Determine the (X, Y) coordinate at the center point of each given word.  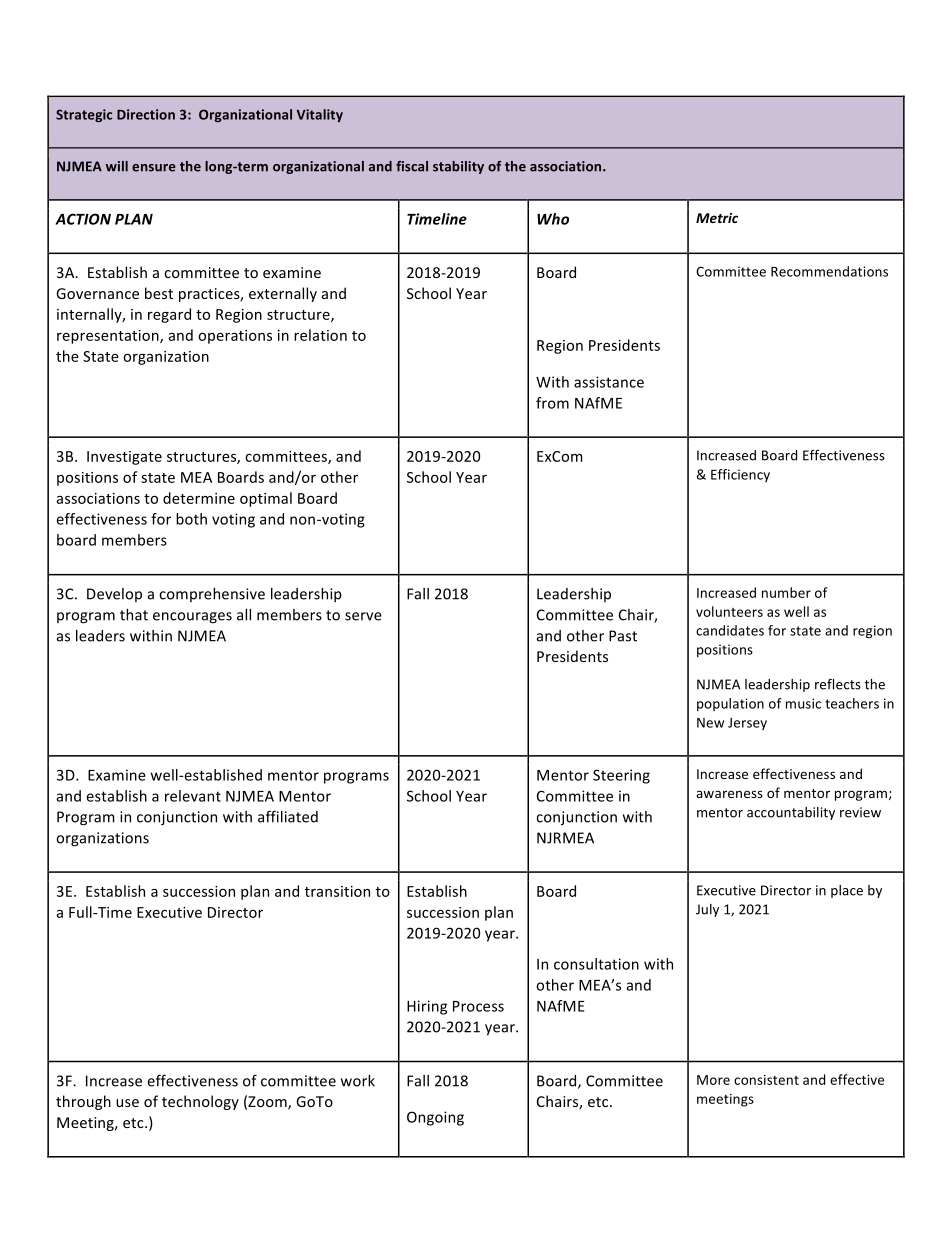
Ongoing (435, 1118)
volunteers (729, 611)
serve (363, 616)
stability (458, 167)
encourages (192, 618)
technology (200, 1102)
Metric (717, 218)
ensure (154, 168)
